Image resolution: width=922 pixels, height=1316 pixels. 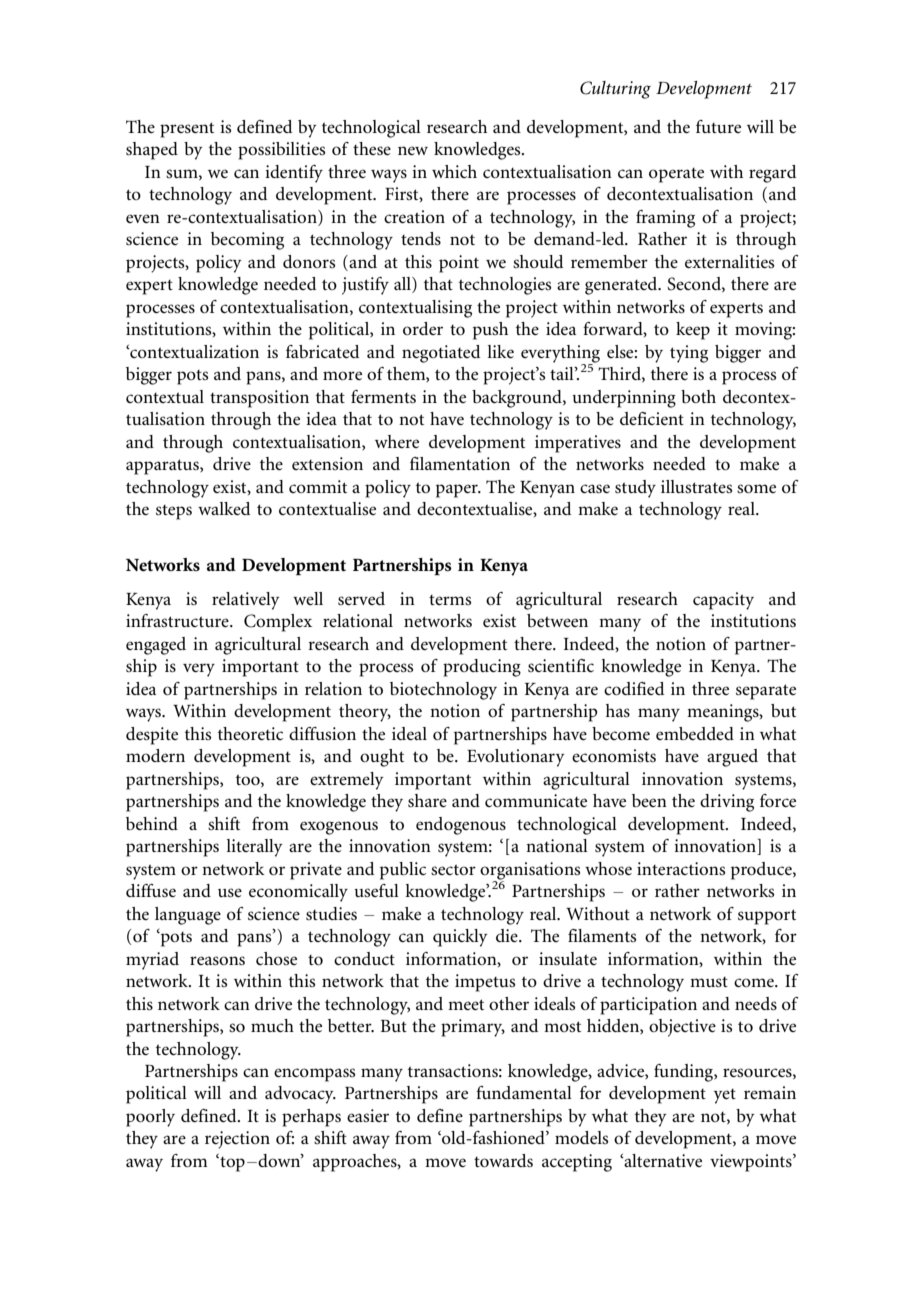 What do you see at coordinates (187, 130) in the image?
I see `present` at bounding box center [187, 130].
